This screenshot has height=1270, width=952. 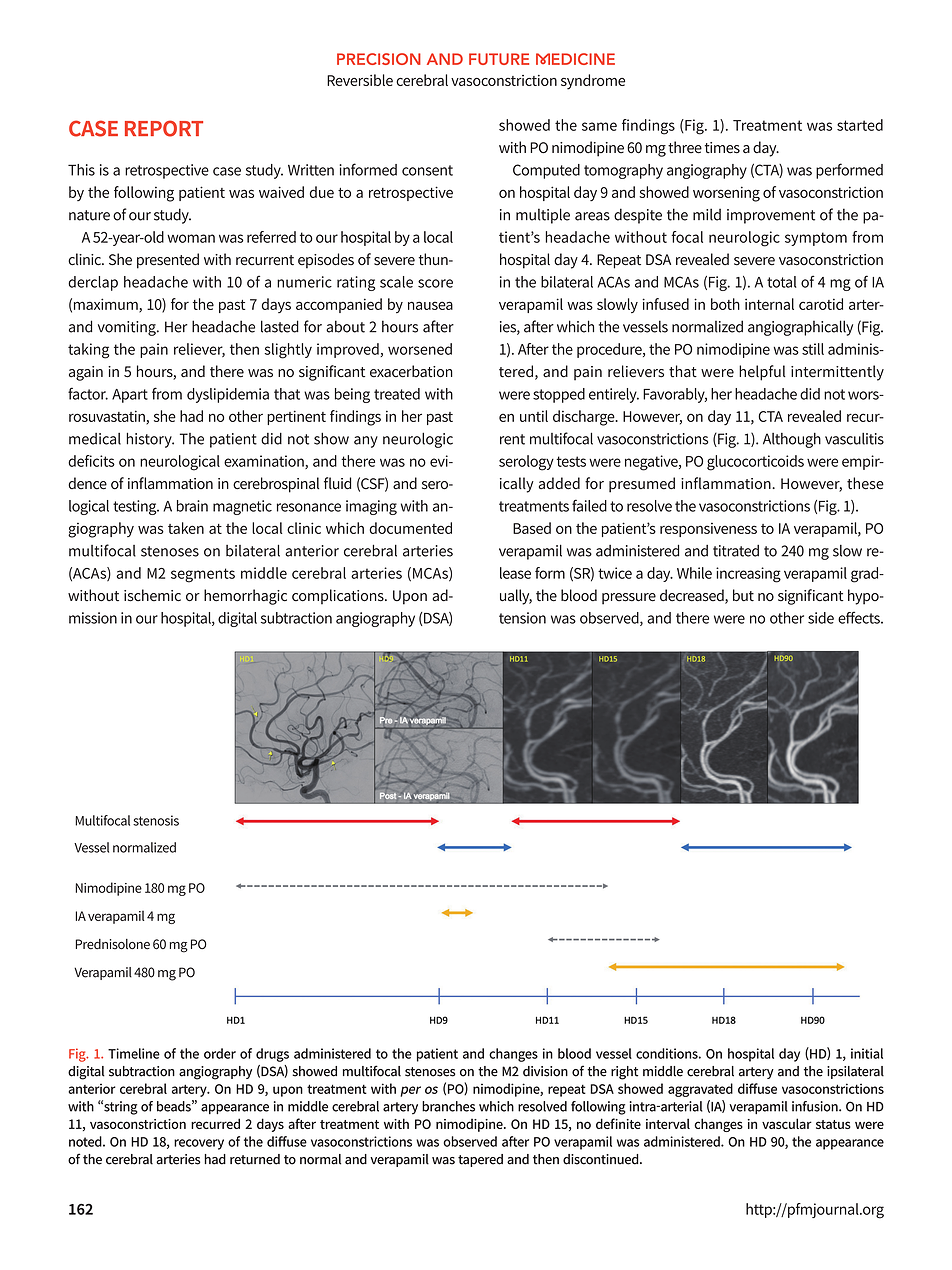 I want to click on history, so click(x=150, y=440).
